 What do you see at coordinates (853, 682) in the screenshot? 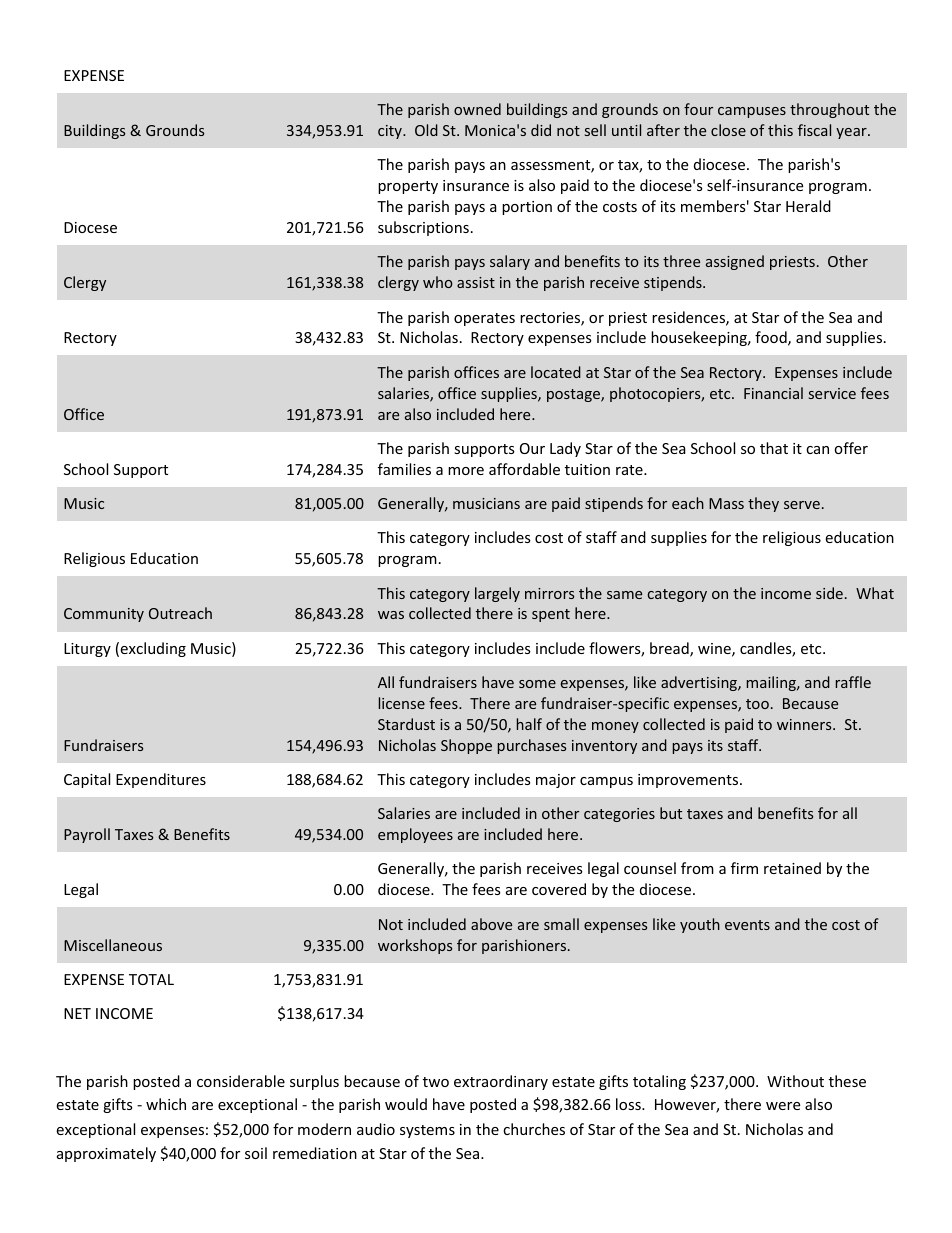
I see `raffle` at bounding box center [853, 682].
